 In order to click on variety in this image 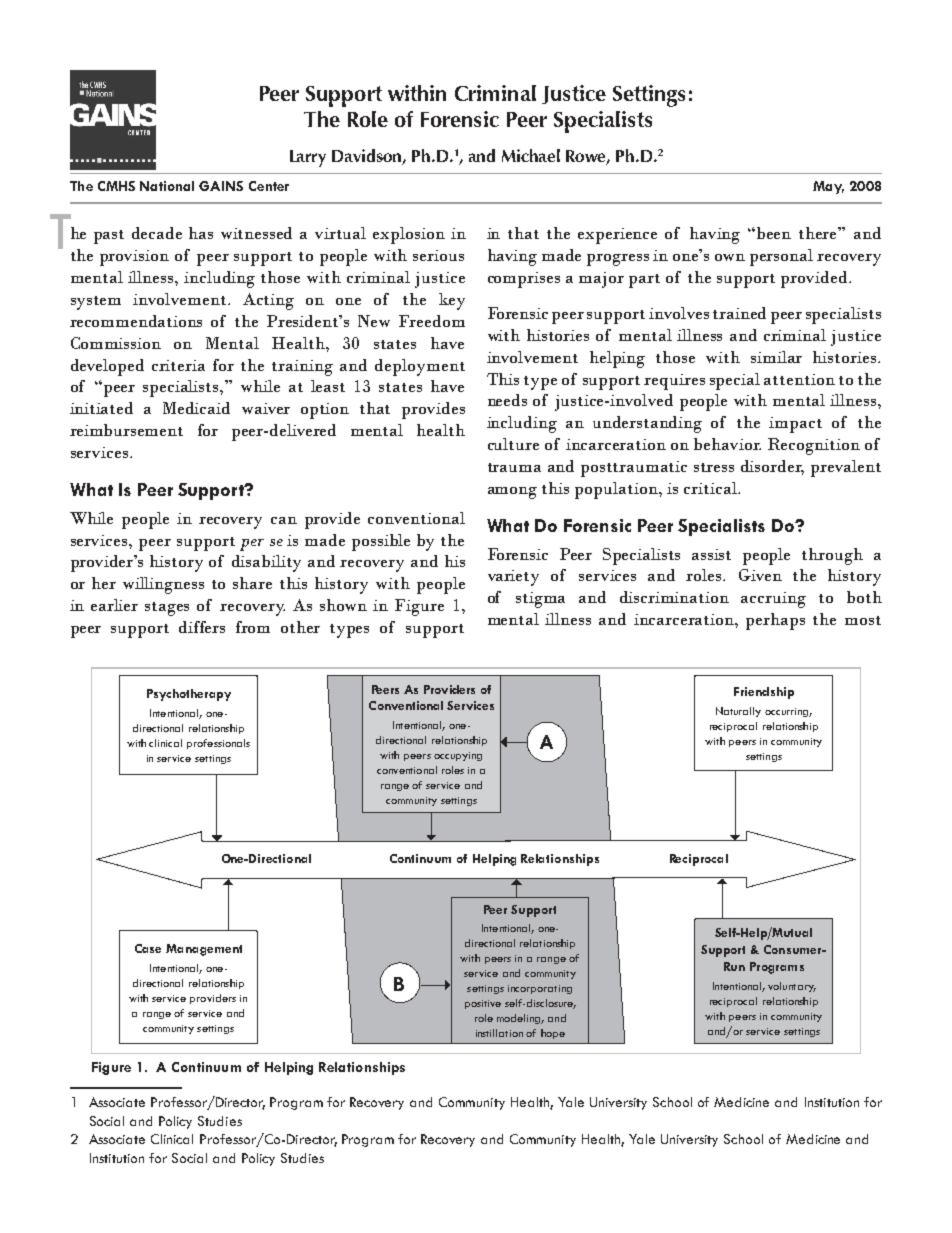, I will do `click(513, 578)`.
